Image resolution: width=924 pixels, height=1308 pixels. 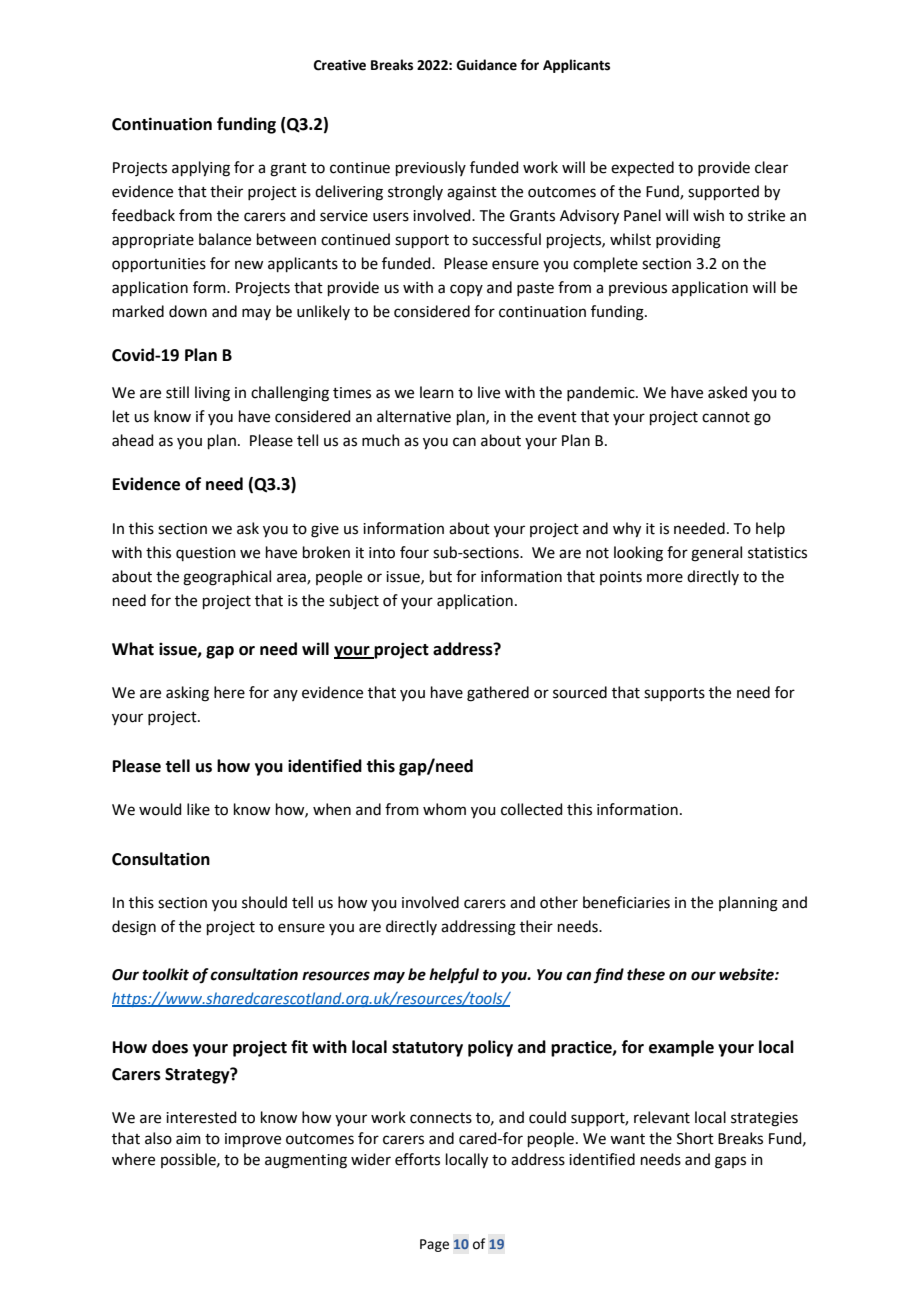 I want to click on gaps, so click(x=730, y=1162).
